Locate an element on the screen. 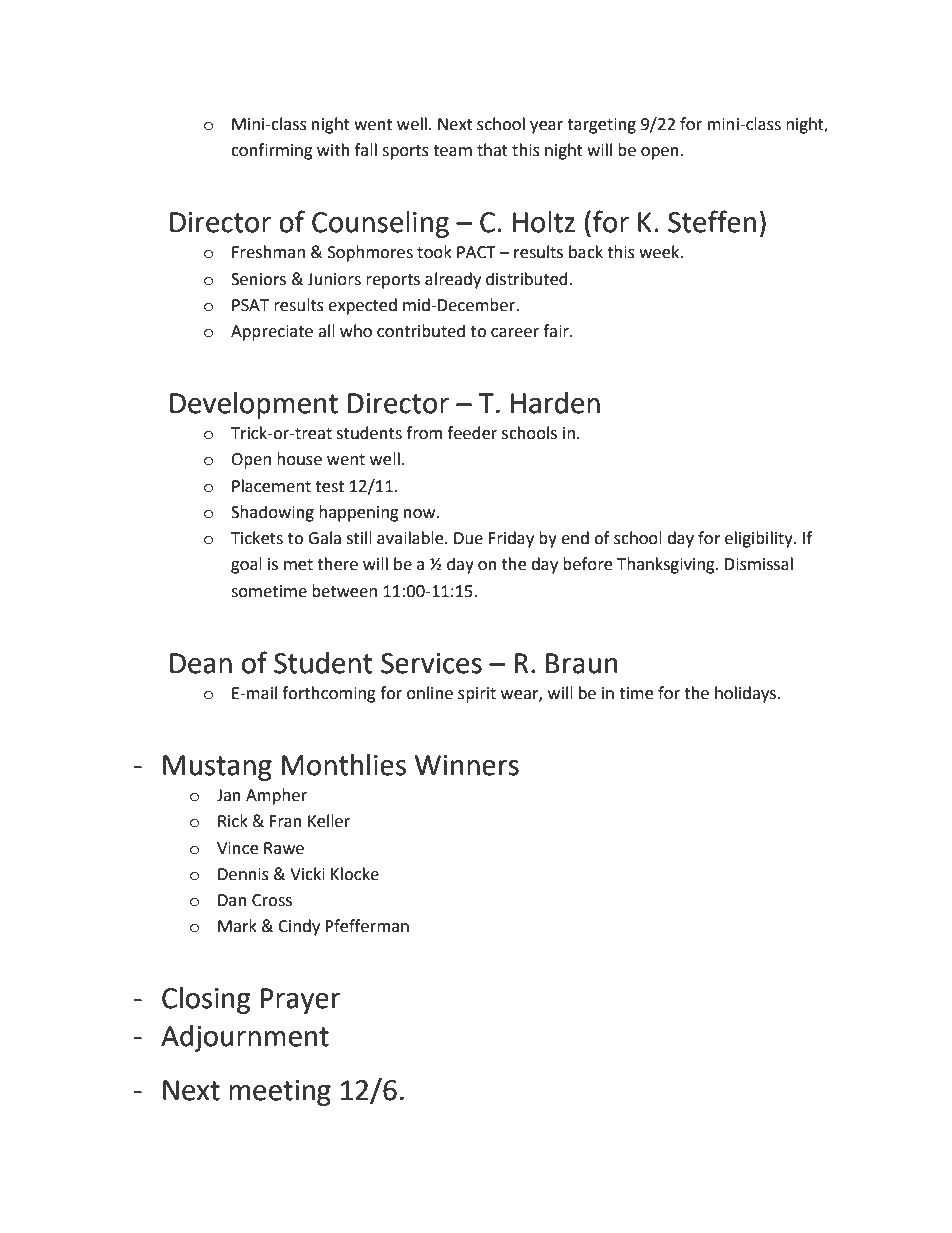 This screenshot has width=952, height=1233. Appreciate is located at coordinates (272, 333).
